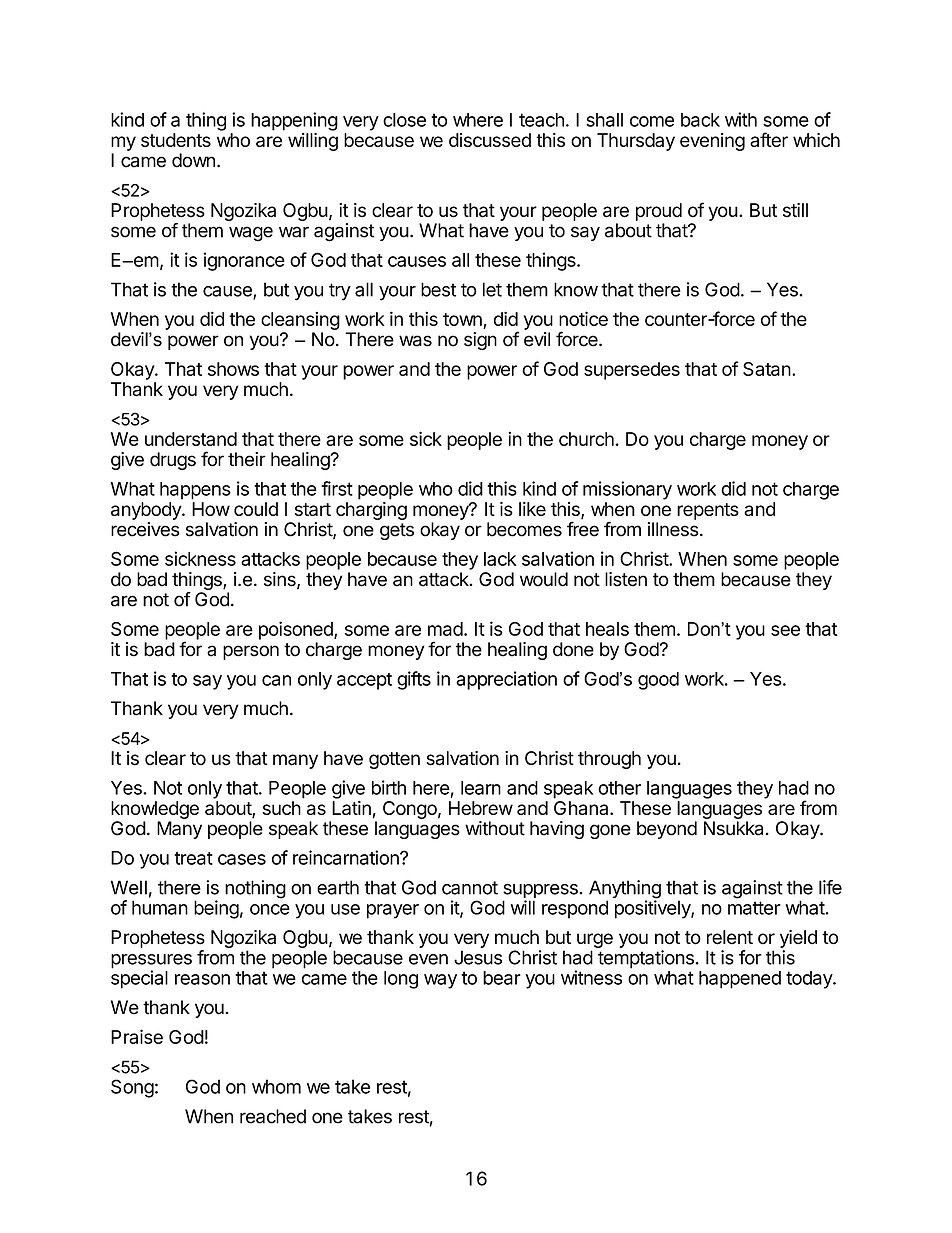  Describe the element at coordinates (193, 160) in the screenshot. I see `down` at that location.
